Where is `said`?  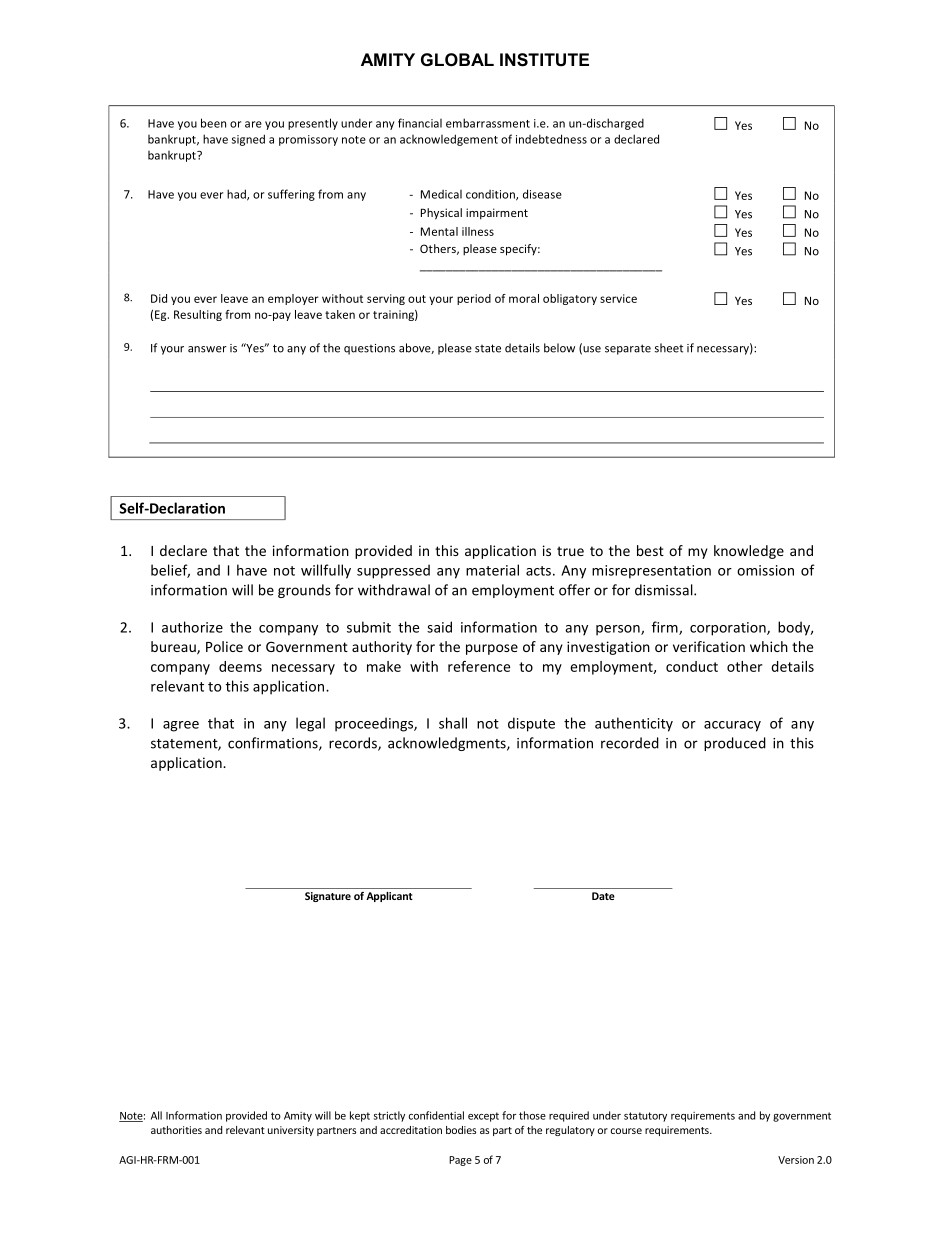 said is located at coordinates (439, 627).
